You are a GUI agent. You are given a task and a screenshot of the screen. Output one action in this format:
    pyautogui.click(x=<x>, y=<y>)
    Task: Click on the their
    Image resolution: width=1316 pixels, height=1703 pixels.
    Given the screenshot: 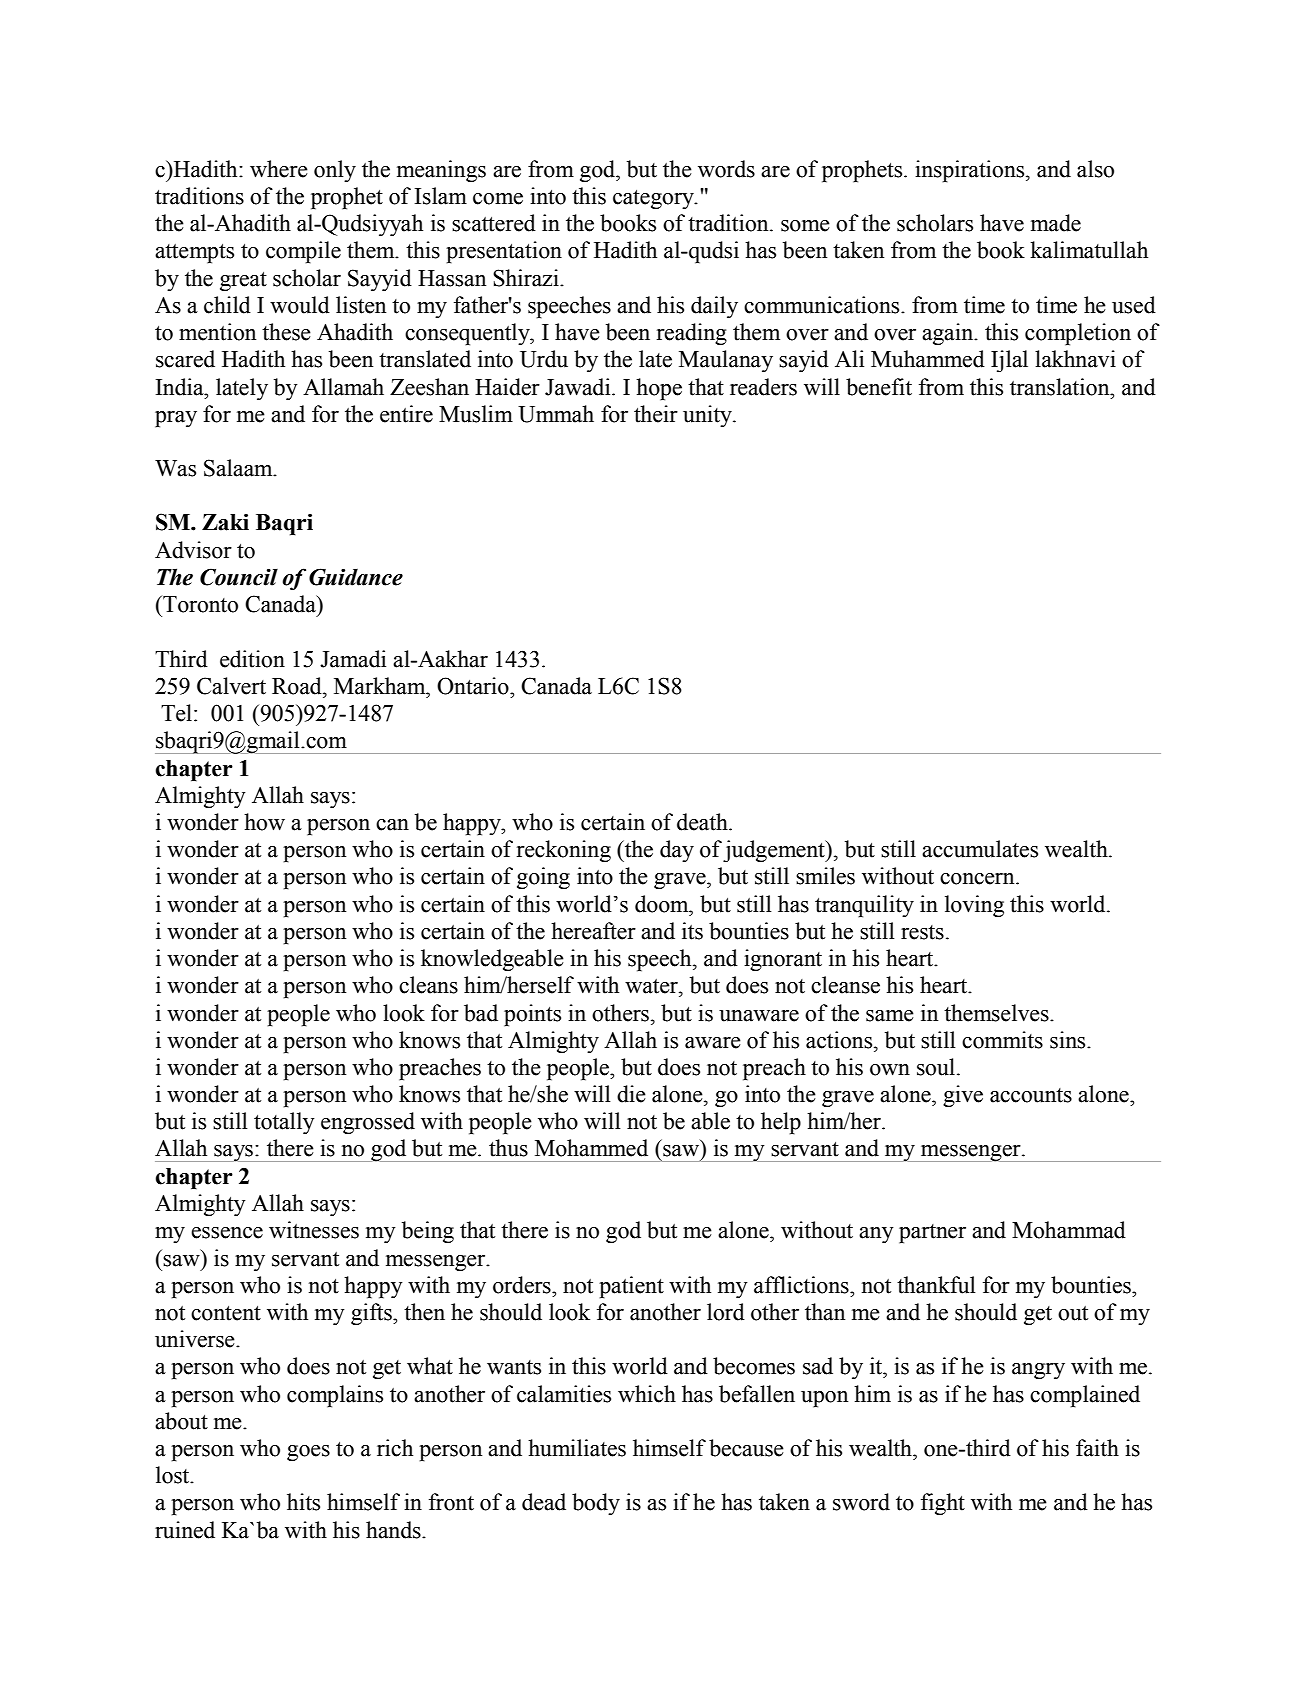 What is the action you would take?
    pyautogui.click(x=656, y=414)
